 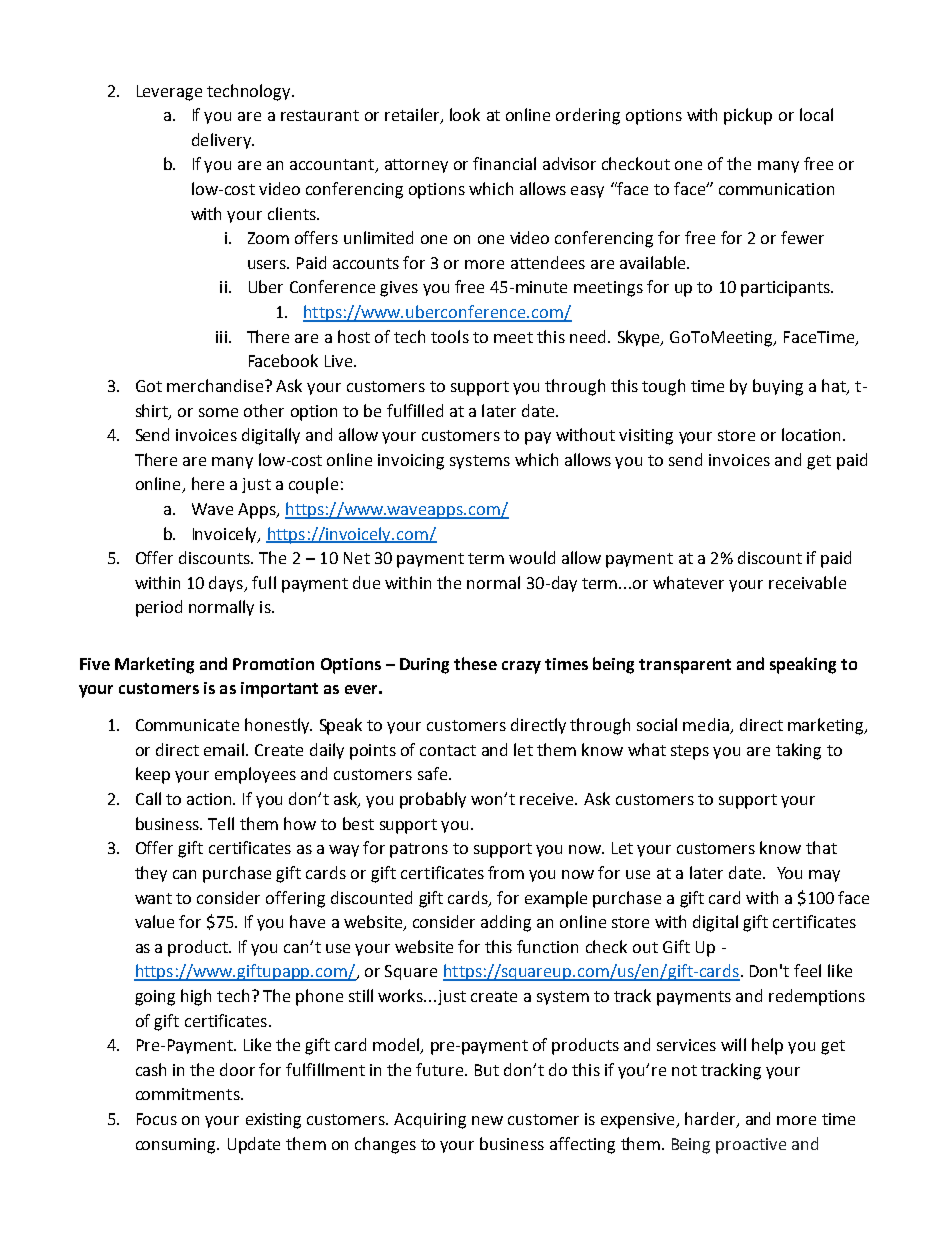 What do you see at coordinates (320, 115) in the screenshot?
I see `restaurant` at bounding box center [320, 115].
